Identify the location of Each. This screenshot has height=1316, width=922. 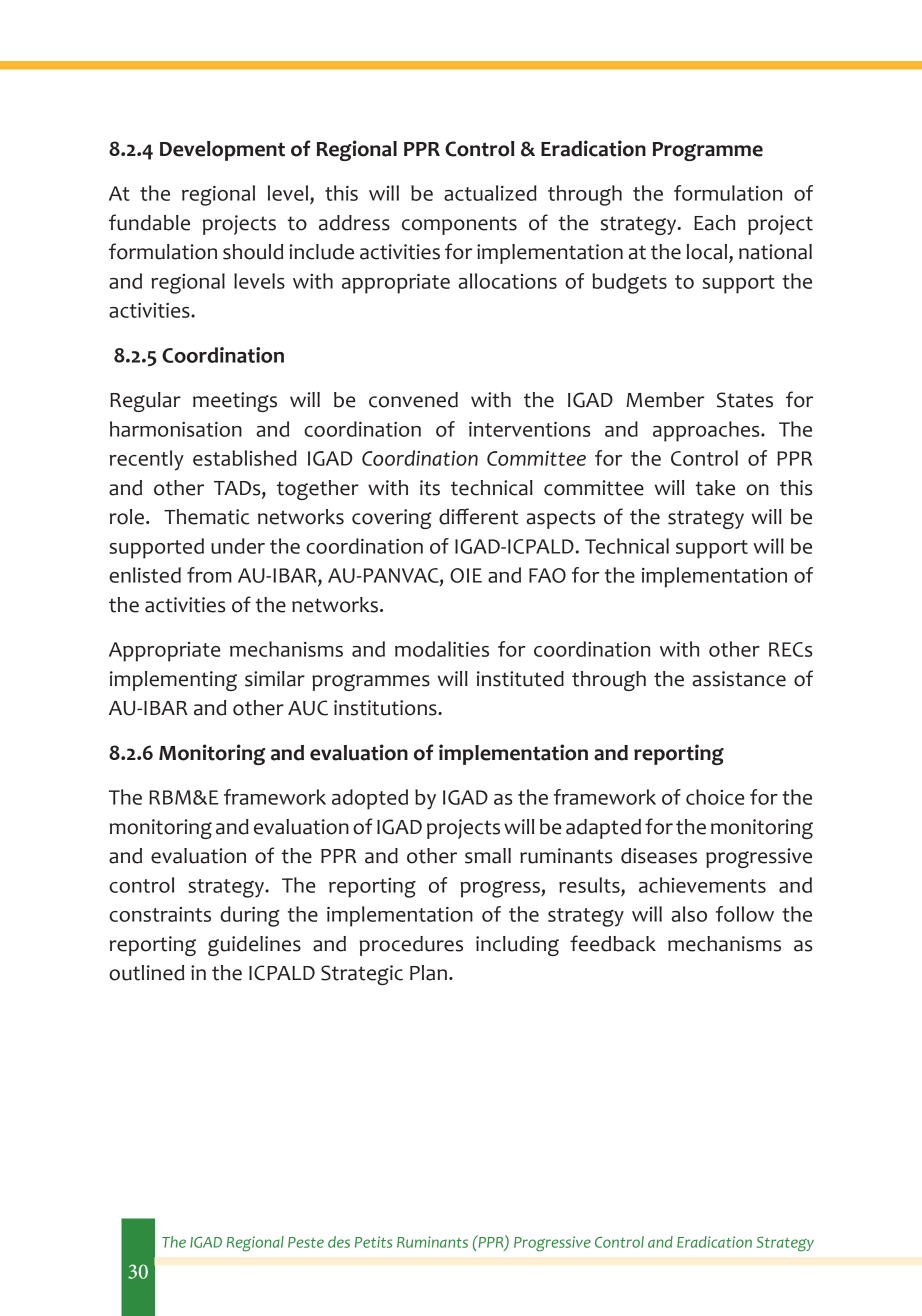
(714, 223).
